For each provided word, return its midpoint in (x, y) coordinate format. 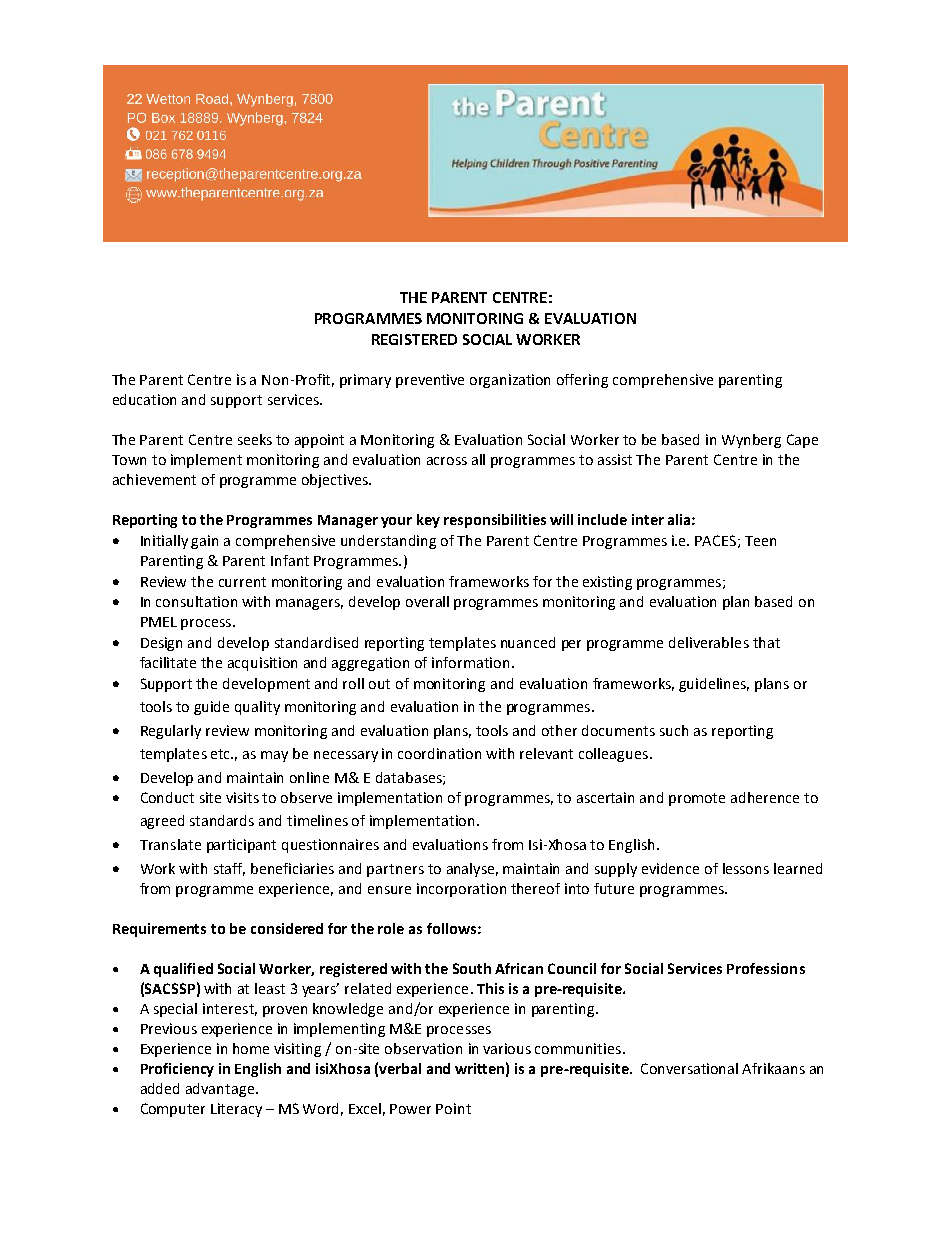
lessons (746, 868)
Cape (802, 441)
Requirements (159, 930)
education (144, 399)
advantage (220, 1090)
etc (222, 754)
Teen (760, 541)
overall (427, 601)
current (242, 582)
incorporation (461, 890)
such (674, 730)
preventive (430, 381)
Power (410, 1109)
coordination (439, 753)
